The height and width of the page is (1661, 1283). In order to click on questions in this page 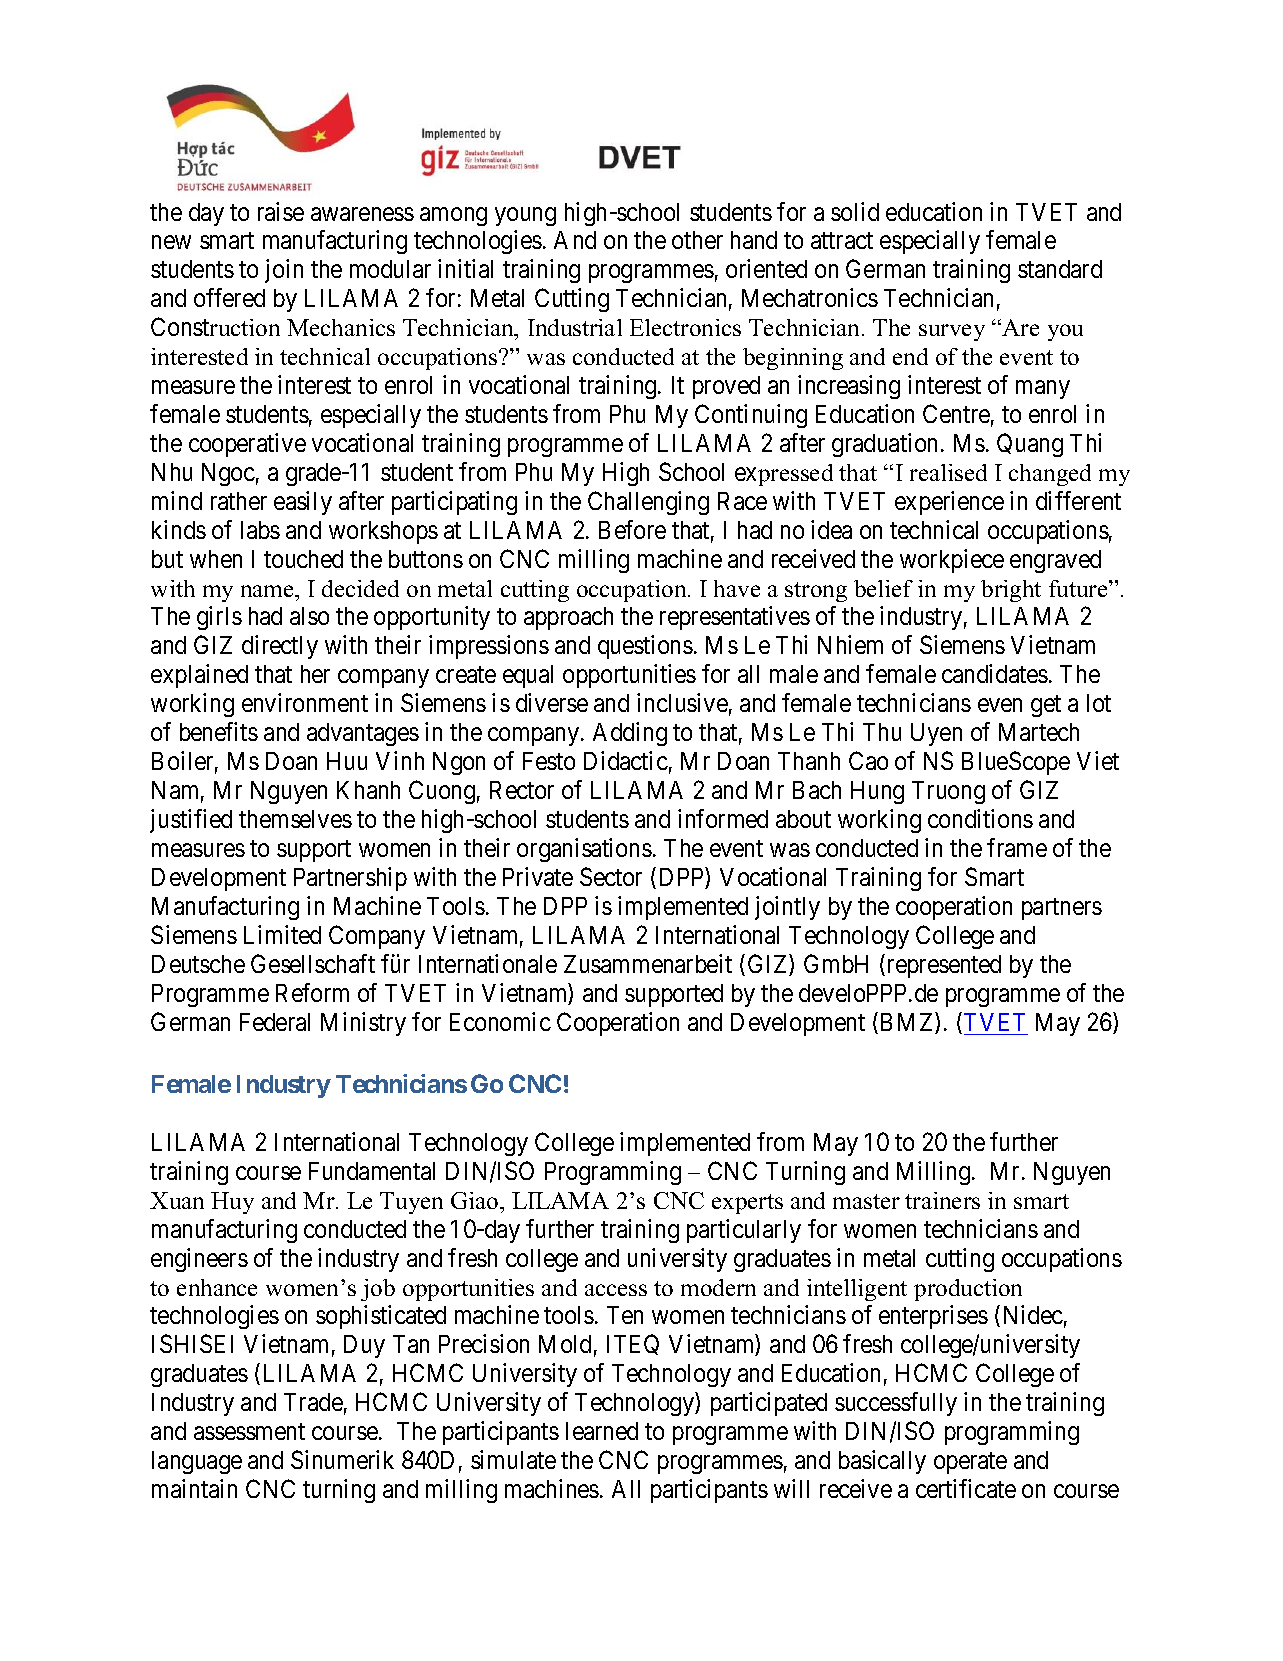, I will do `click(645, 647)`.
